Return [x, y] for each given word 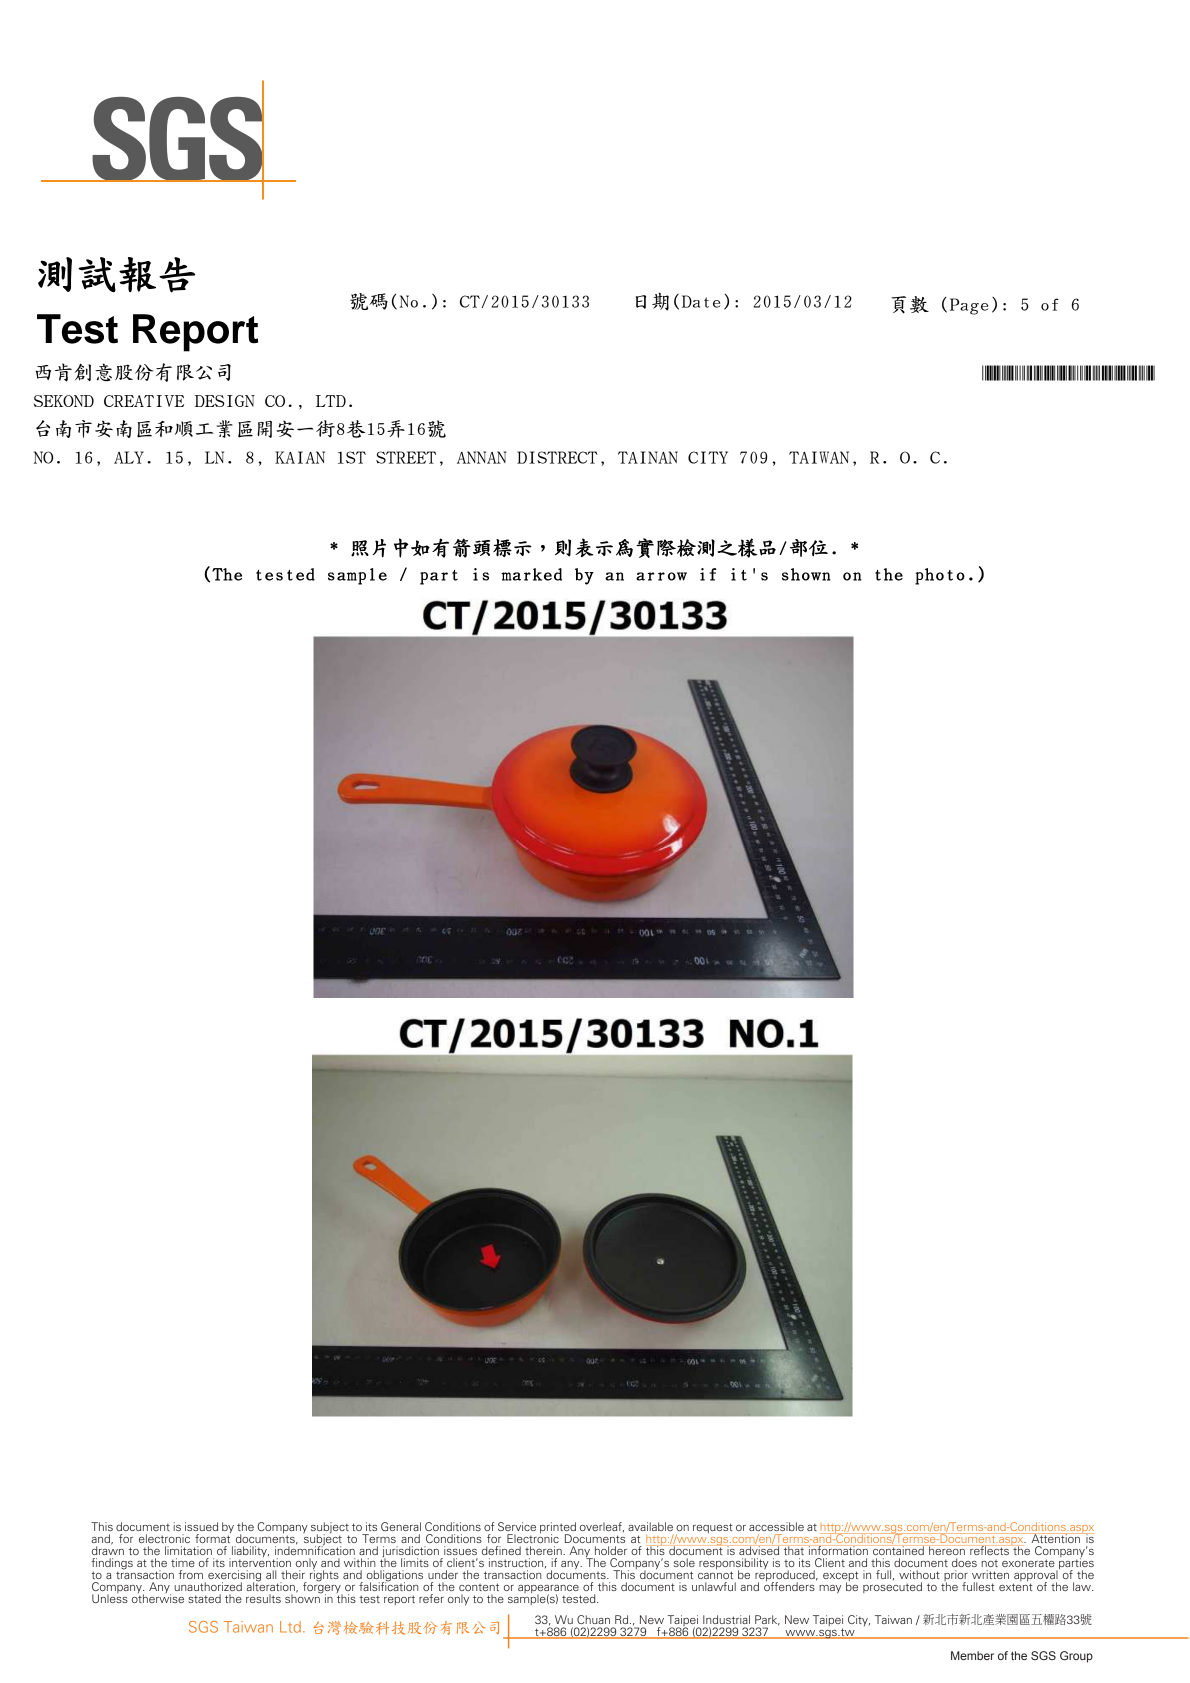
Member [972, 1655]
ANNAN [481, 457]
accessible [776, 1526]
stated [204, 1598]
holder [611, 1550]
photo [940, 576]
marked [531, 574]
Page [969, 306]
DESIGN [225, 401]
